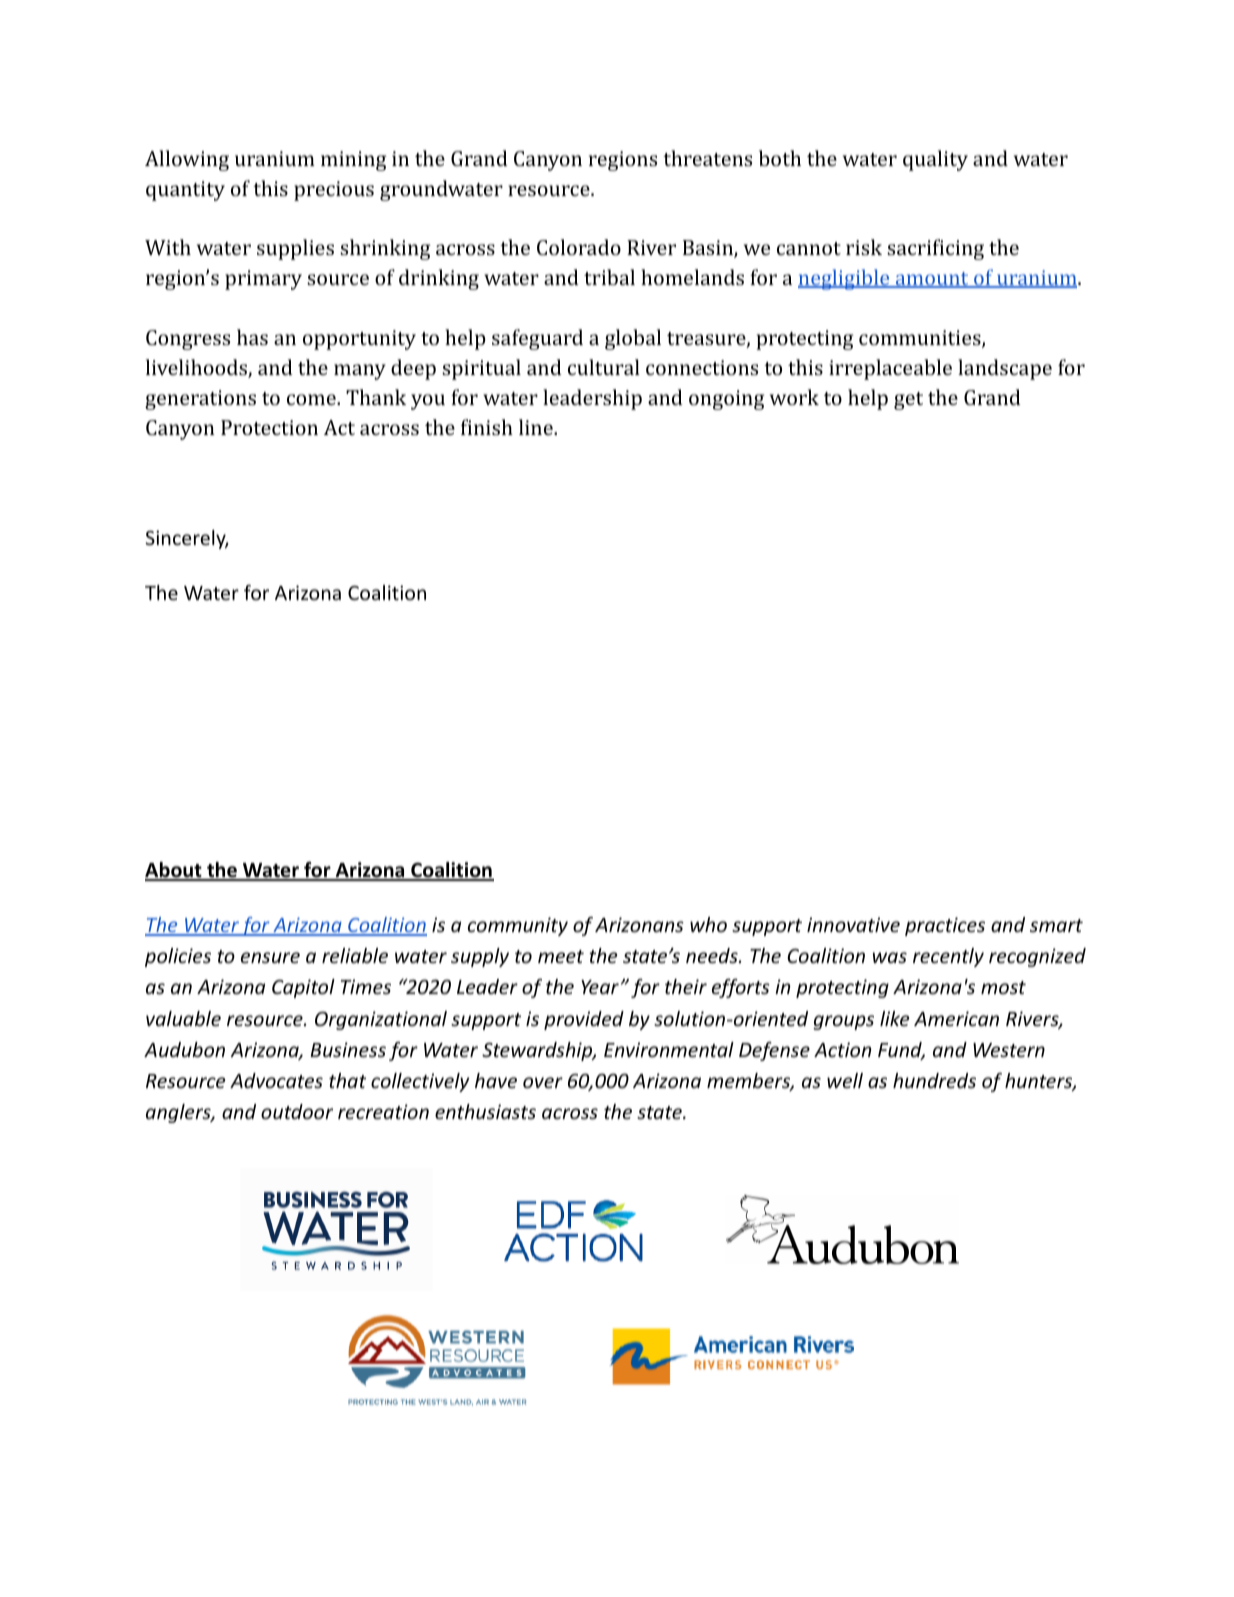 The height and width of the screenshot is (1597, 1234). What do you see at coordinates (276, 1080) in the screenshot?
I see `Advocates` at bounding box center [276, 1080].
